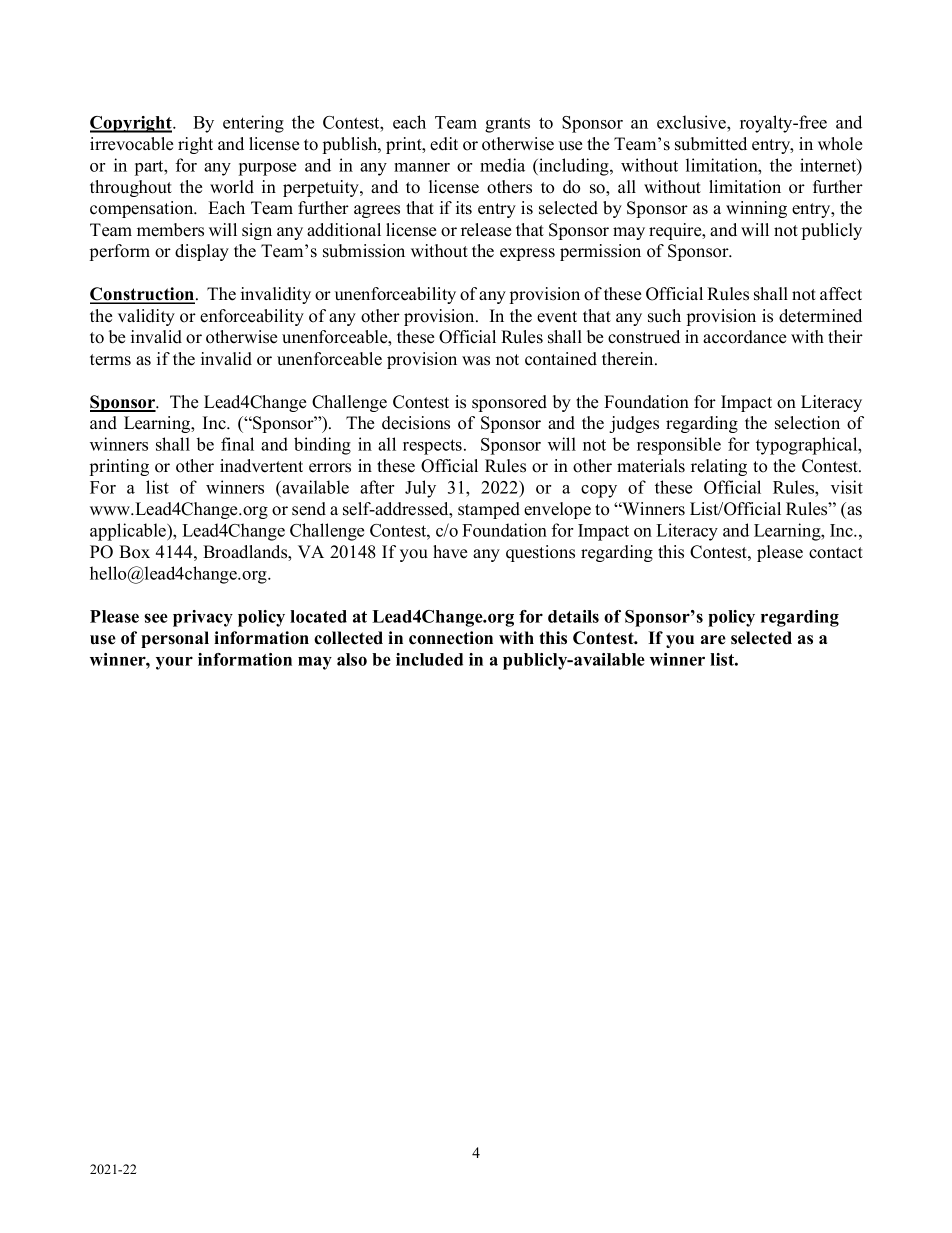 The width and height of the document is (952, 1233). I want to click on was, so click(476, 361).
